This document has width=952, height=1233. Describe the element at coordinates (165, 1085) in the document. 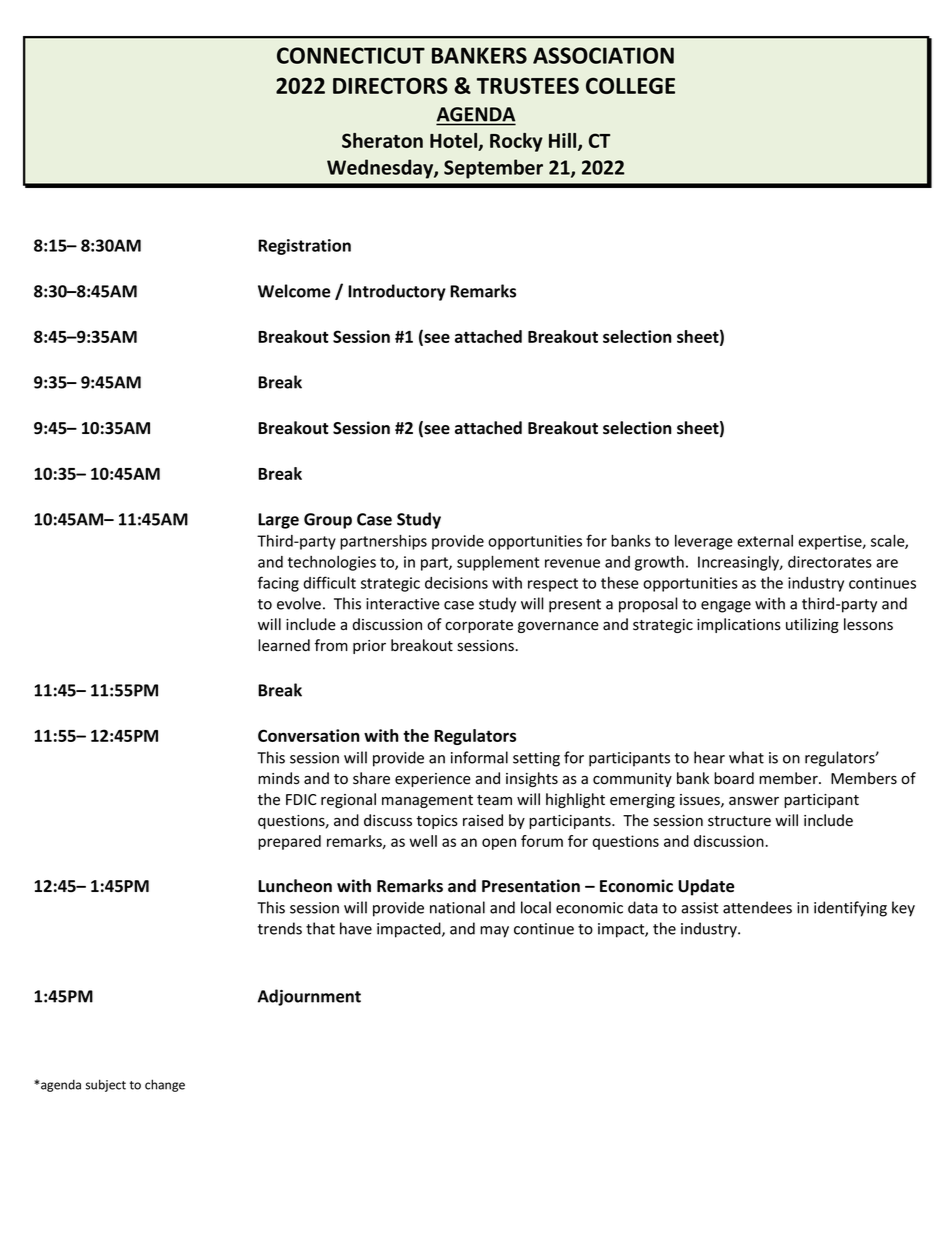

I see `change` at that location.
